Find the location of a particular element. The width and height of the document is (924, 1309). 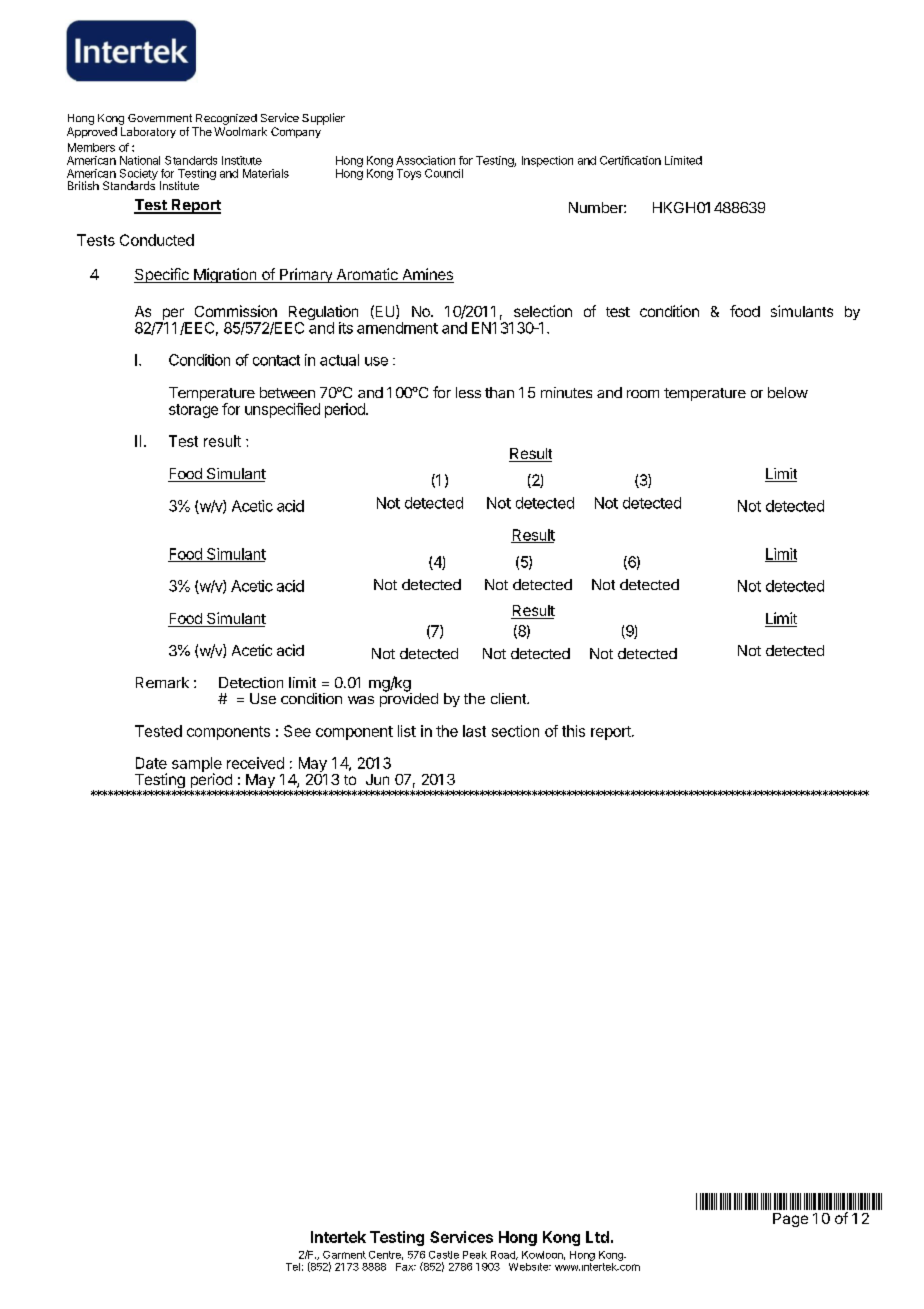

provided is located at coordinates (409, 699).
